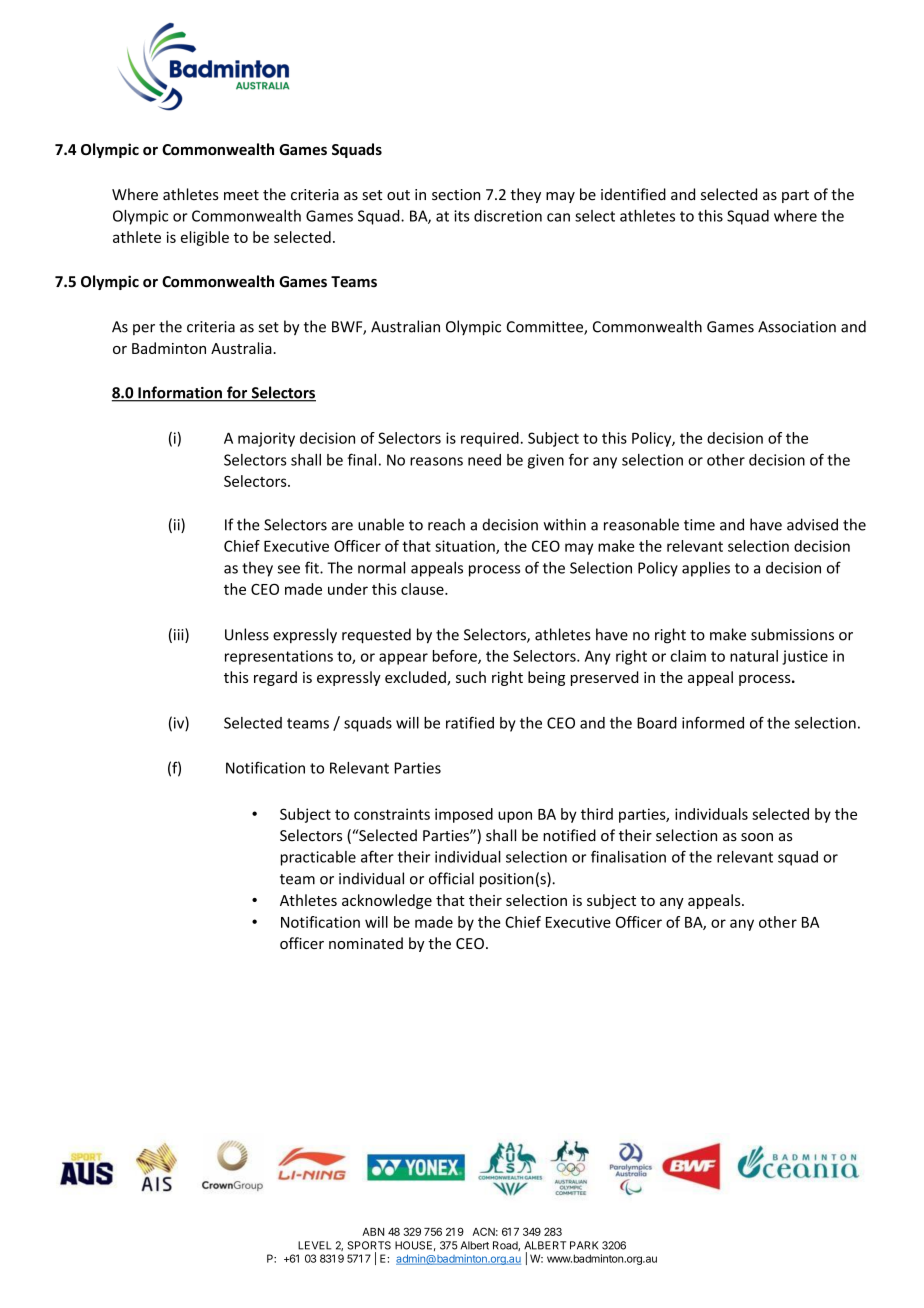 The height and width of the screenshot is (1308, 924). What do you see at coordinates (275, 678) in the screenshot?
I see `regard` at bounding box center [275, 678].
